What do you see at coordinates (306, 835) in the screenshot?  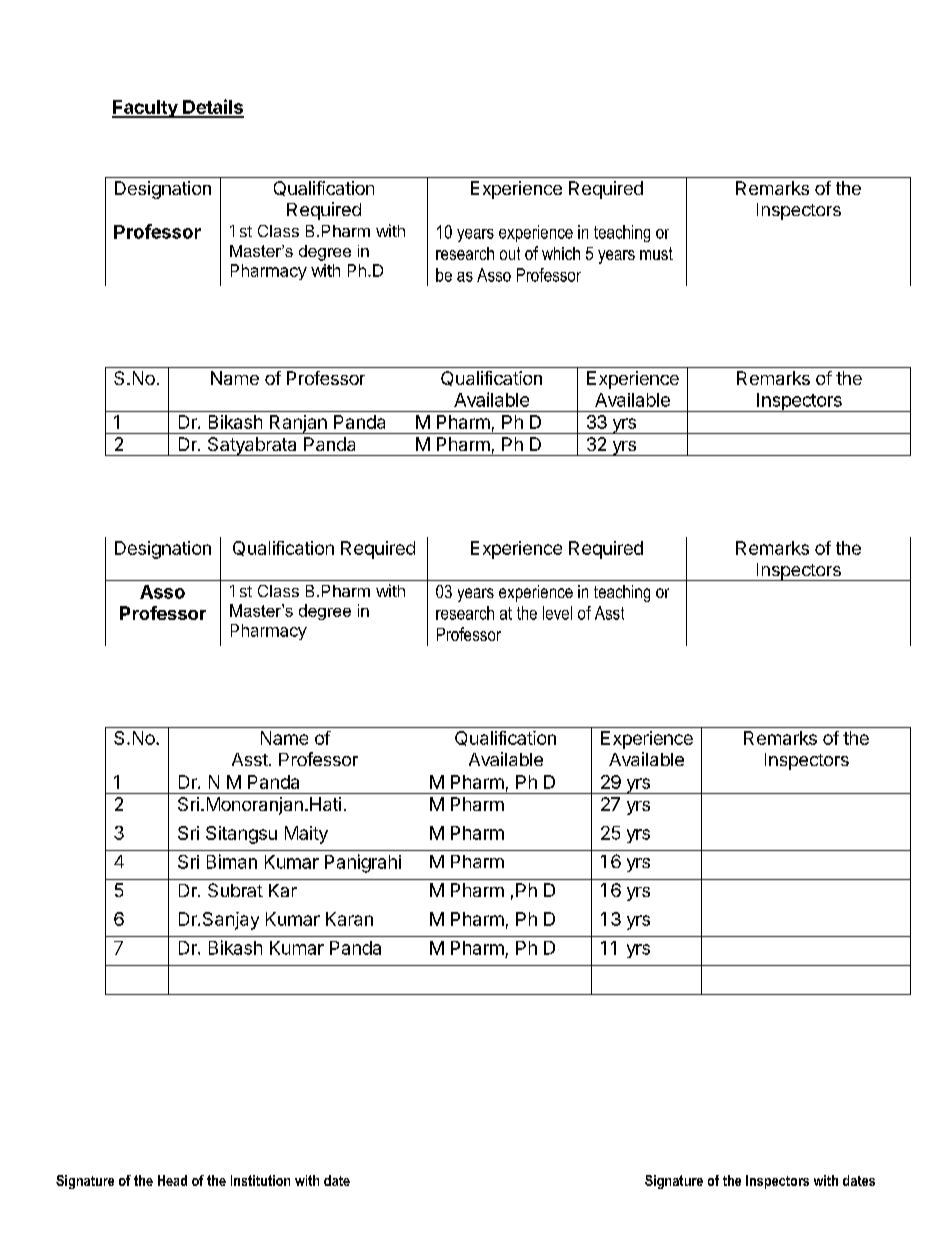 I see `Maity` at bounding box center [306, 835].
